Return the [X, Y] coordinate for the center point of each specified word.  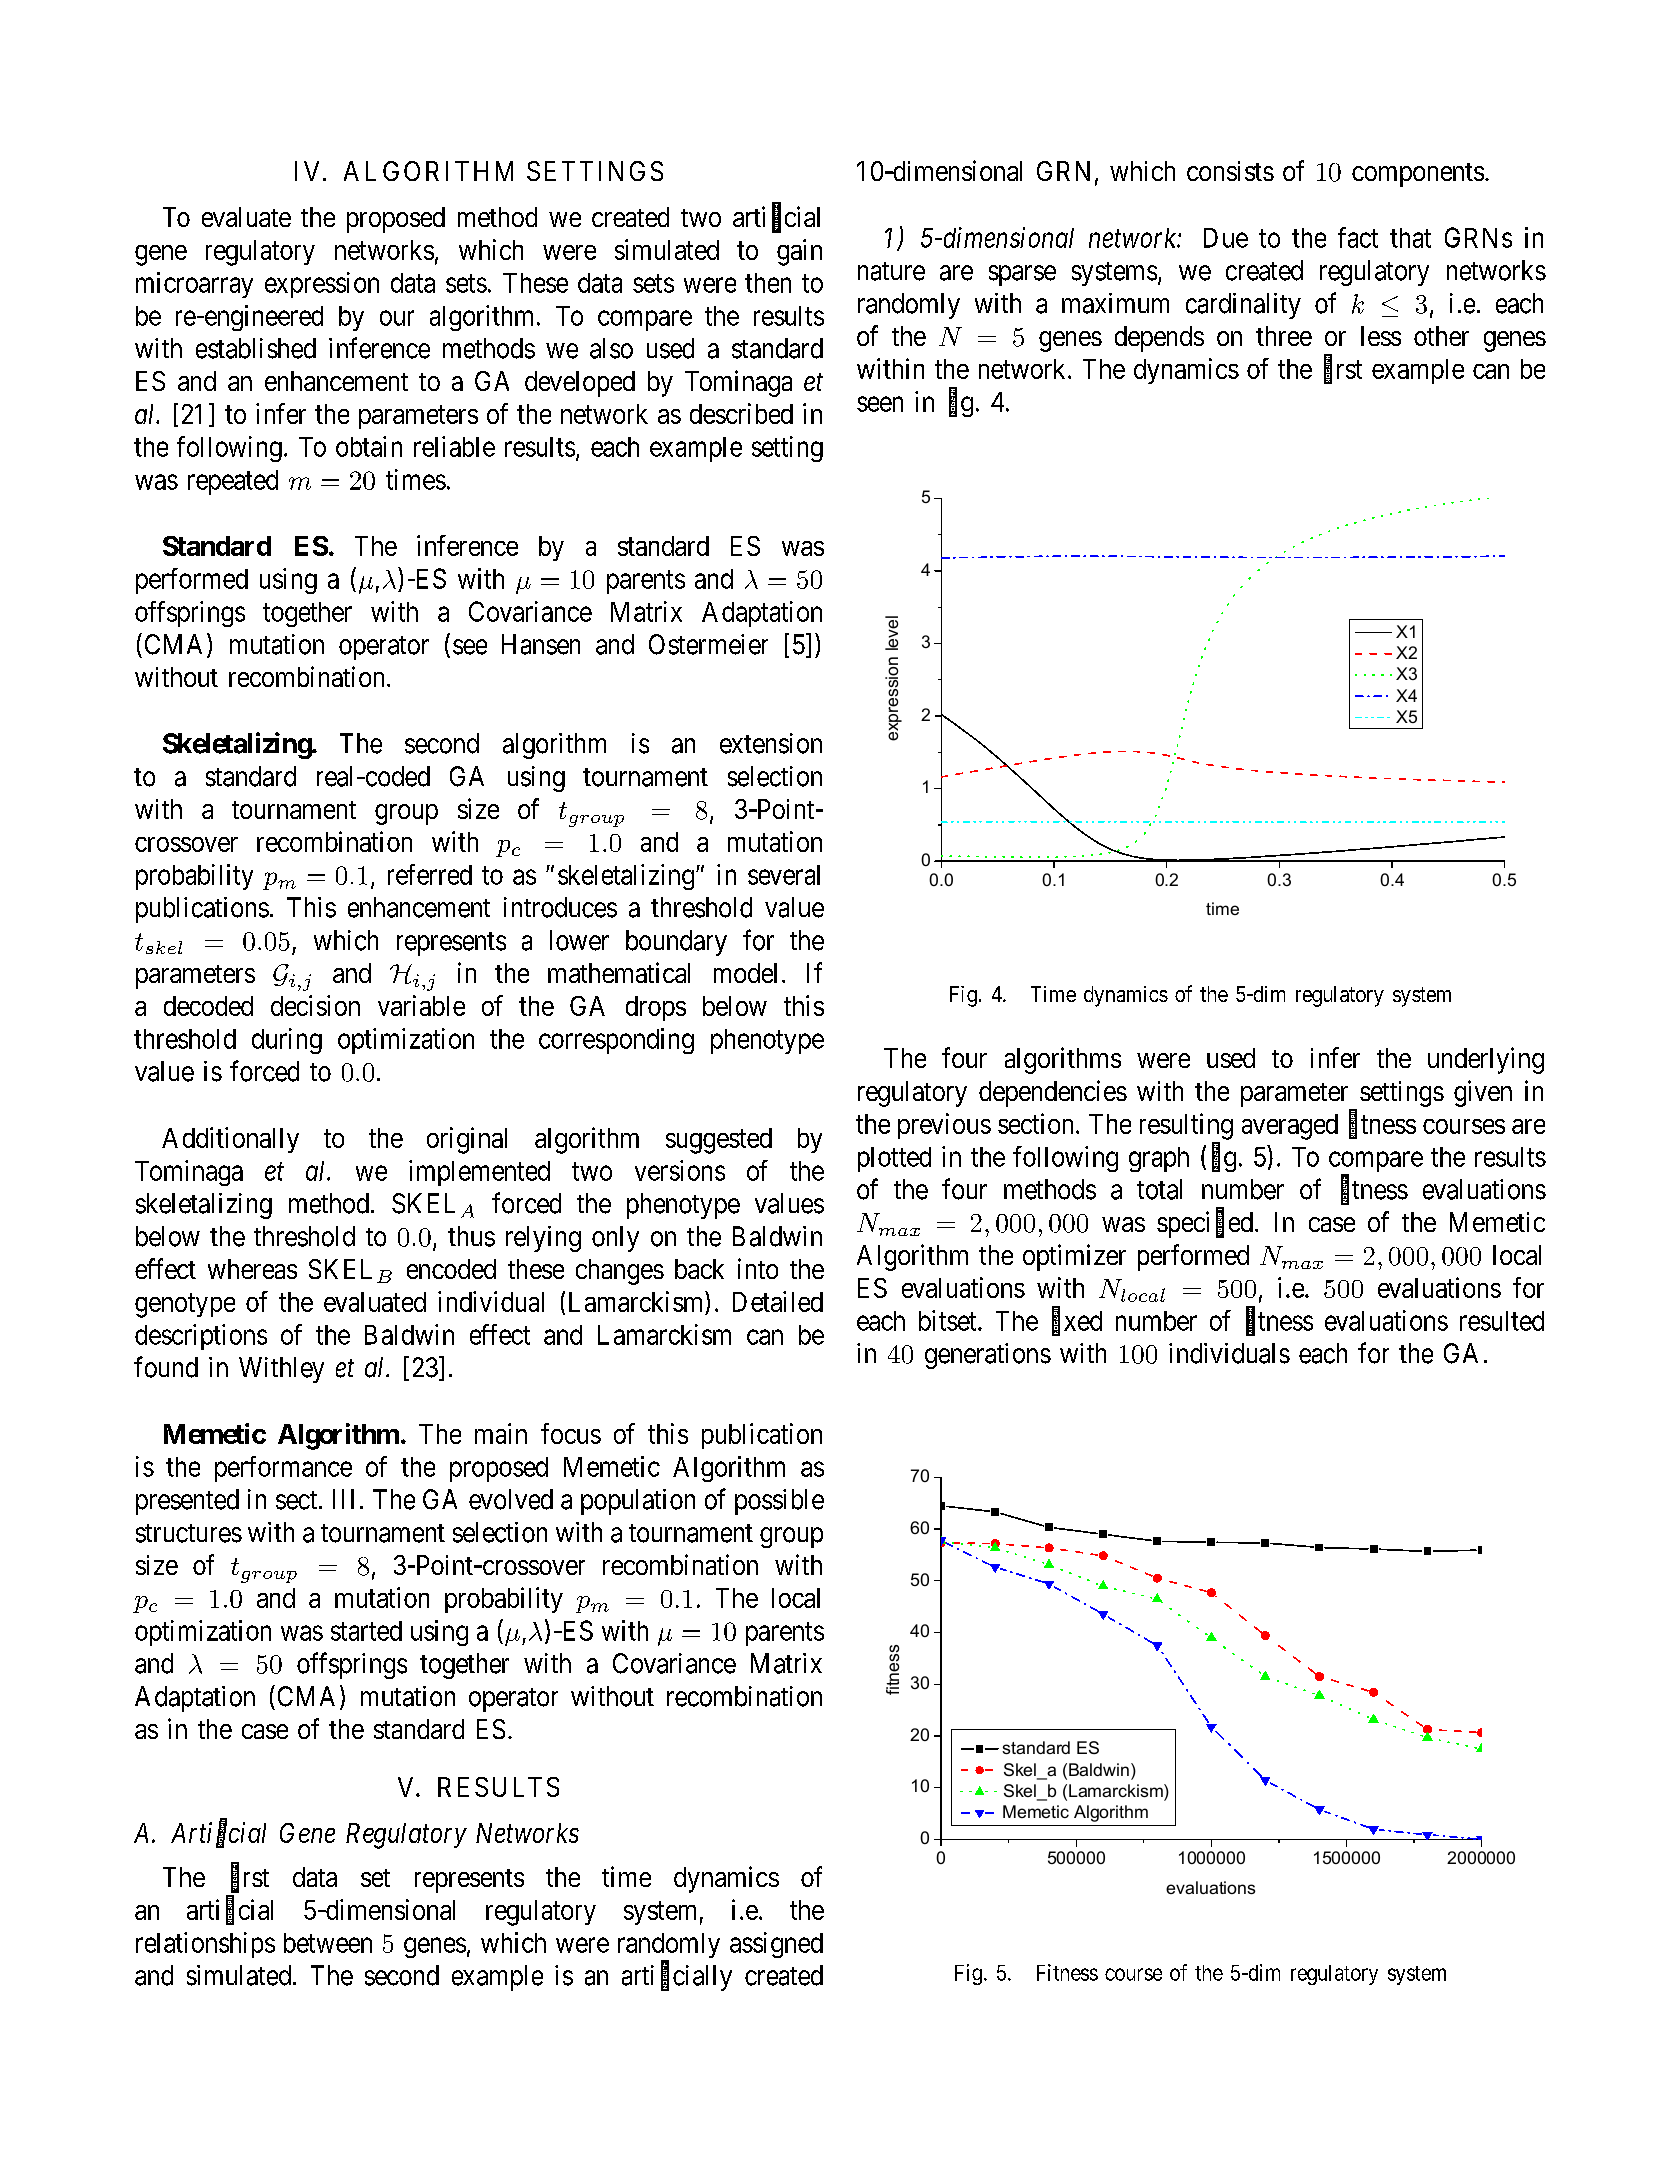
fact [1358, 237]
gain [799, 252]
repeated [233, 482]
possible [779, 1502]
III [343, 1499]
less [1381, 336]
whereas [252, 1269]
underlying [1486, 1060]
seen [880, 404]
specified [1205, 1224]
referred [430, 874]
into [758, 1268]
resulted [1502, 1321]
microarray [194, 285]
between [328, 1943]
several [784, 875]
